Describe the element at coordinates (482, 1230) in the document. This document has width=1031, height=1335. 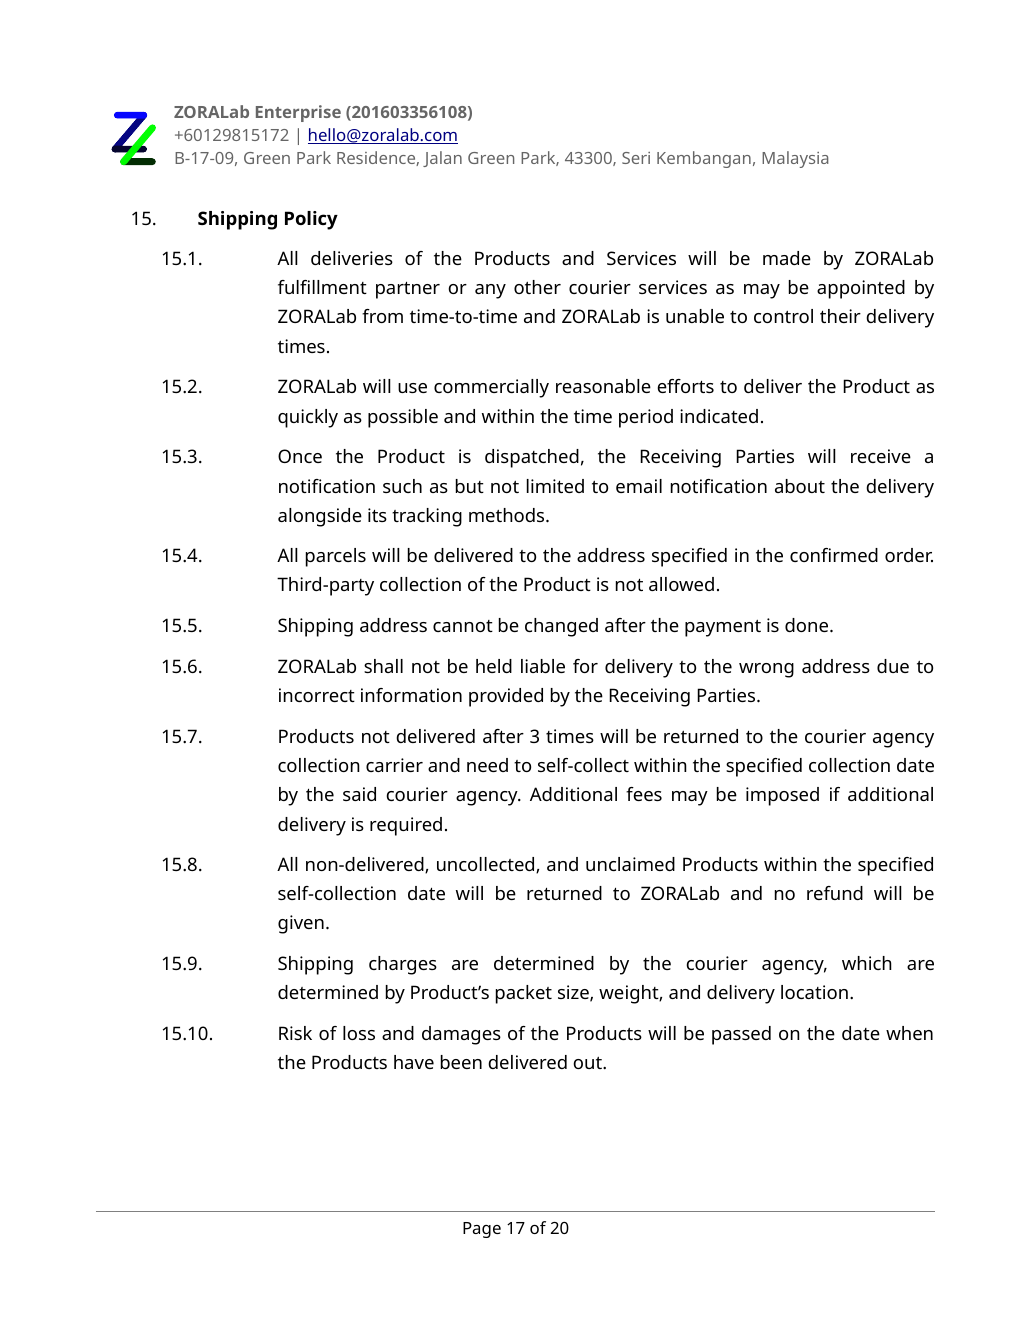
I see `Page` at that location.
